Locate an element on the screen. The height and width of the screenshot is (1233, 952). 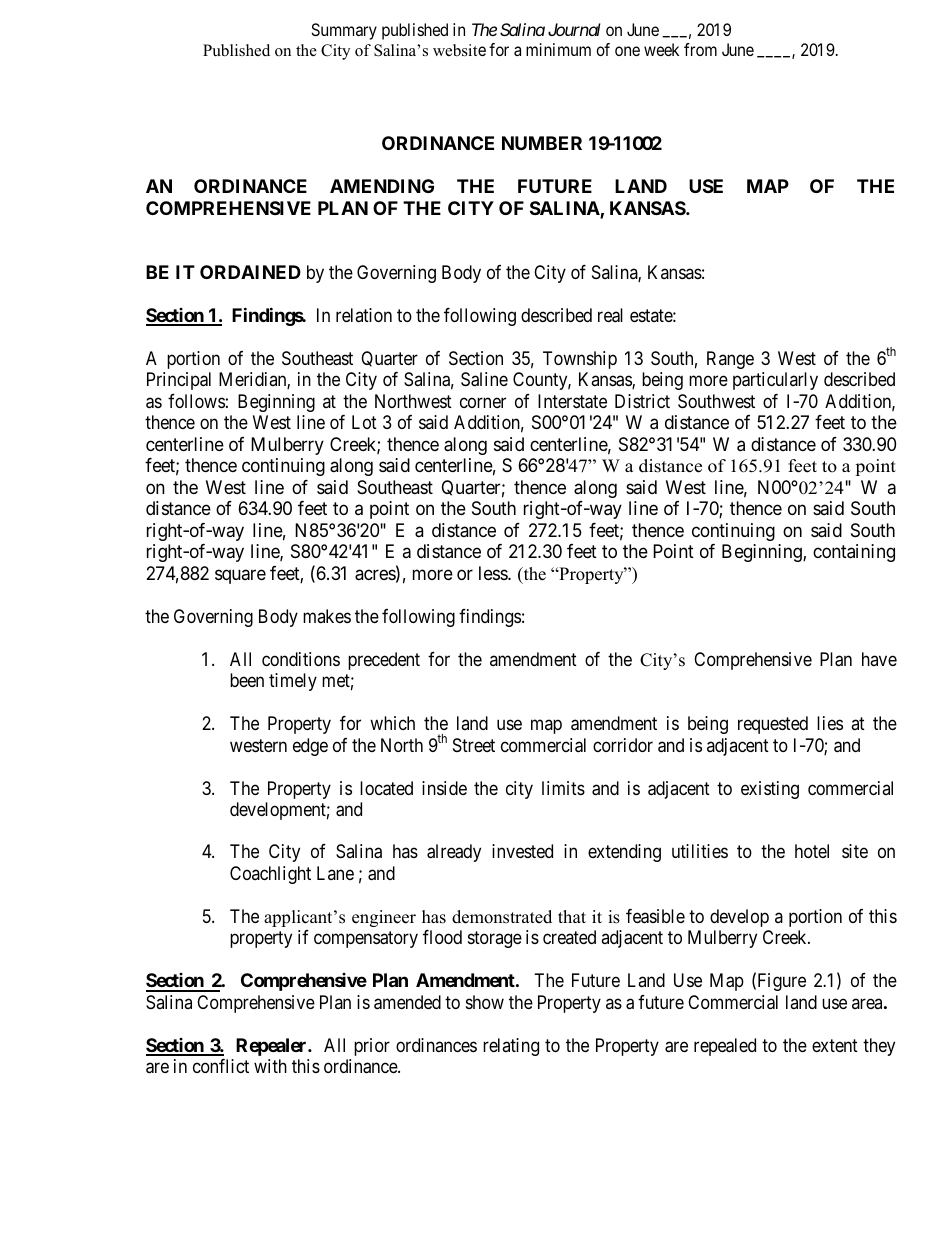
edge is located at coordinates (310, 747).
